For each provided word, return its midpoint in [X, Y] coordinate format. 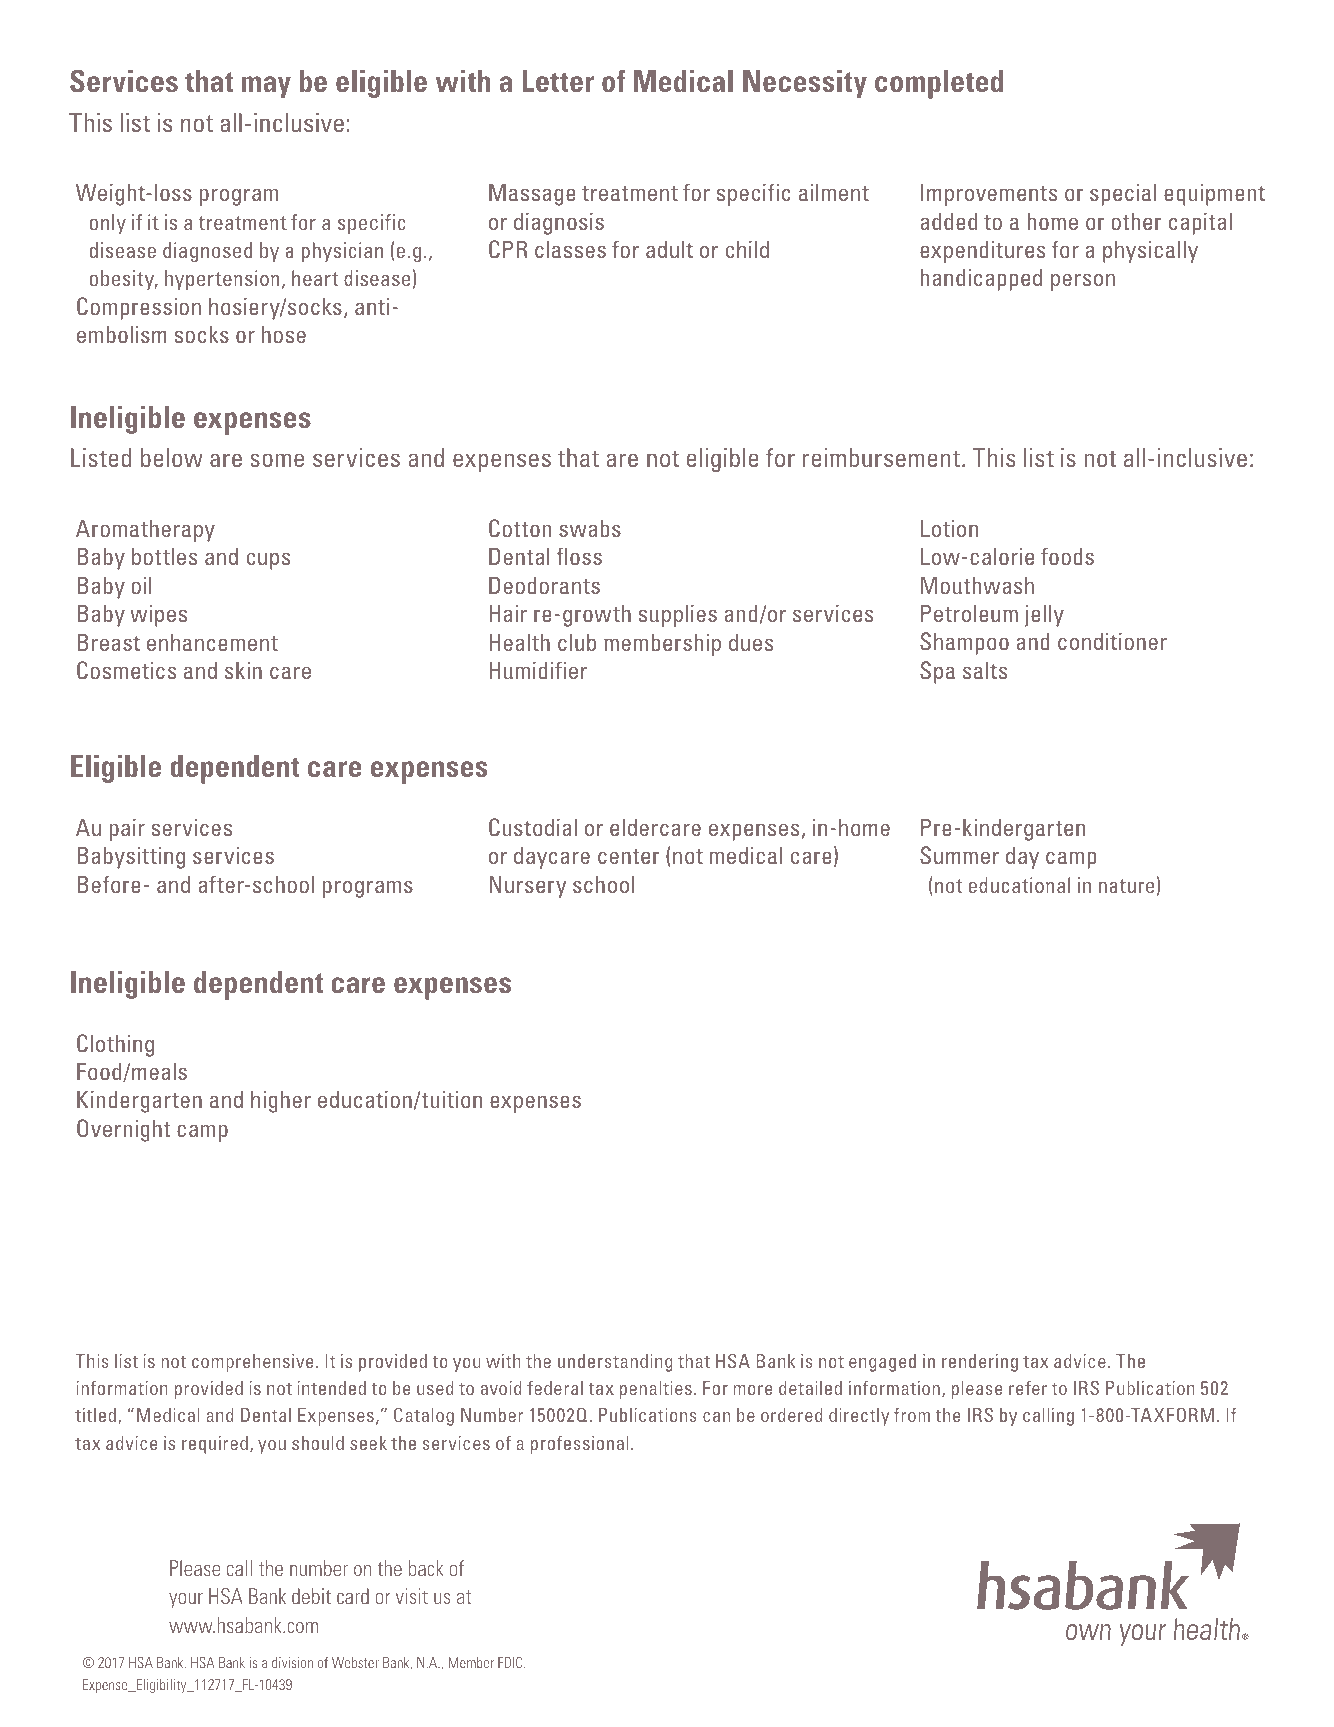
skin [243, 670]
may [266, 87]
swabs [590, 528]
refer [1028, 1388]
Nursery [527, 887]
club [577, 642]
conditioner [1112, 641]
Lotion [949, 528]
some [277, 460]
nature [1126, 886]
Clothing [115, 1045]
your [186, 1600]
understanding [615, 1363]
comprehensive [252, 1363]
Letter [558, 81]
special [1123, 195]
